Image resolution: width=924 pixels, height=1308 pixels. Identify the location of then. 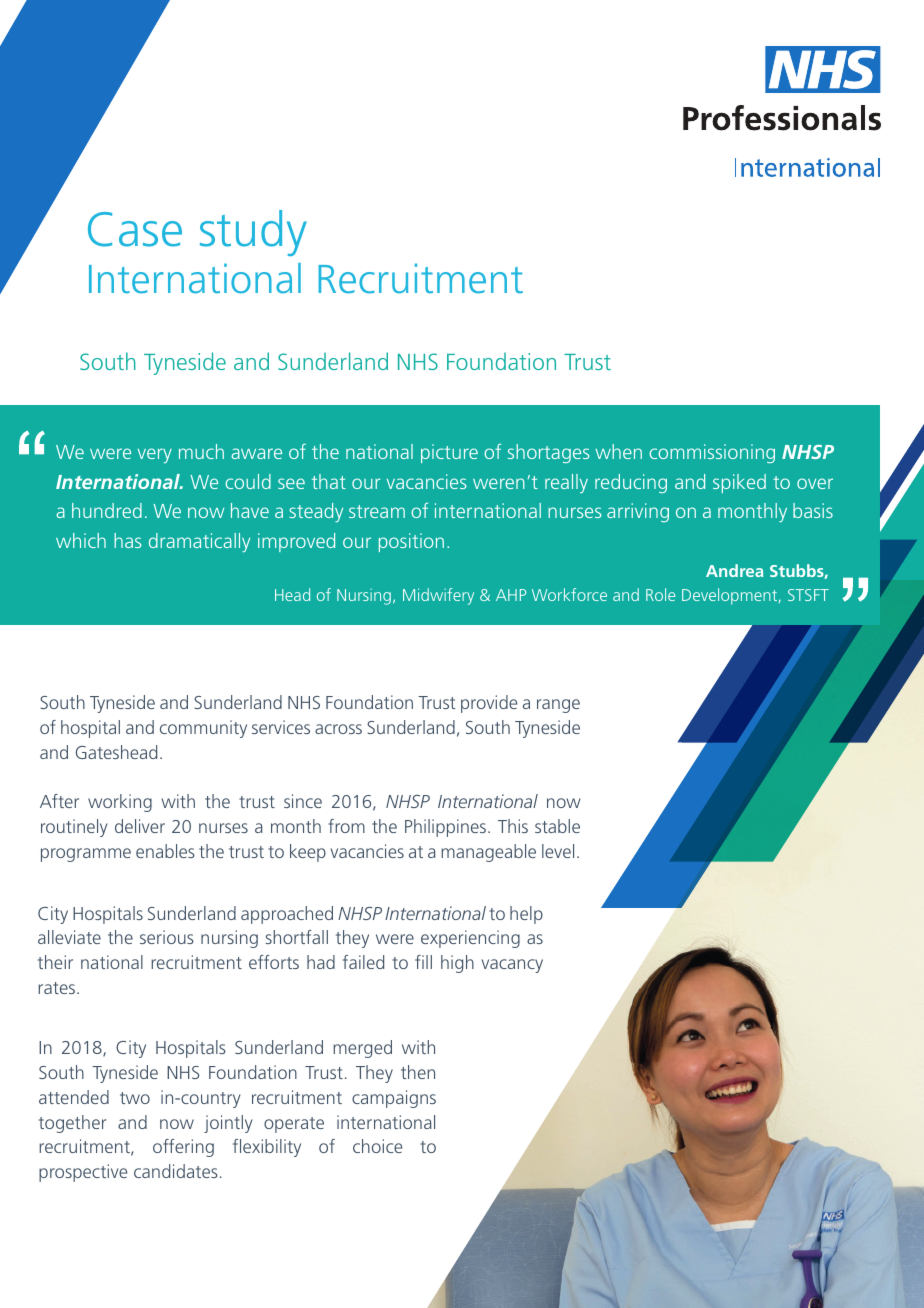
(418, 1072).
